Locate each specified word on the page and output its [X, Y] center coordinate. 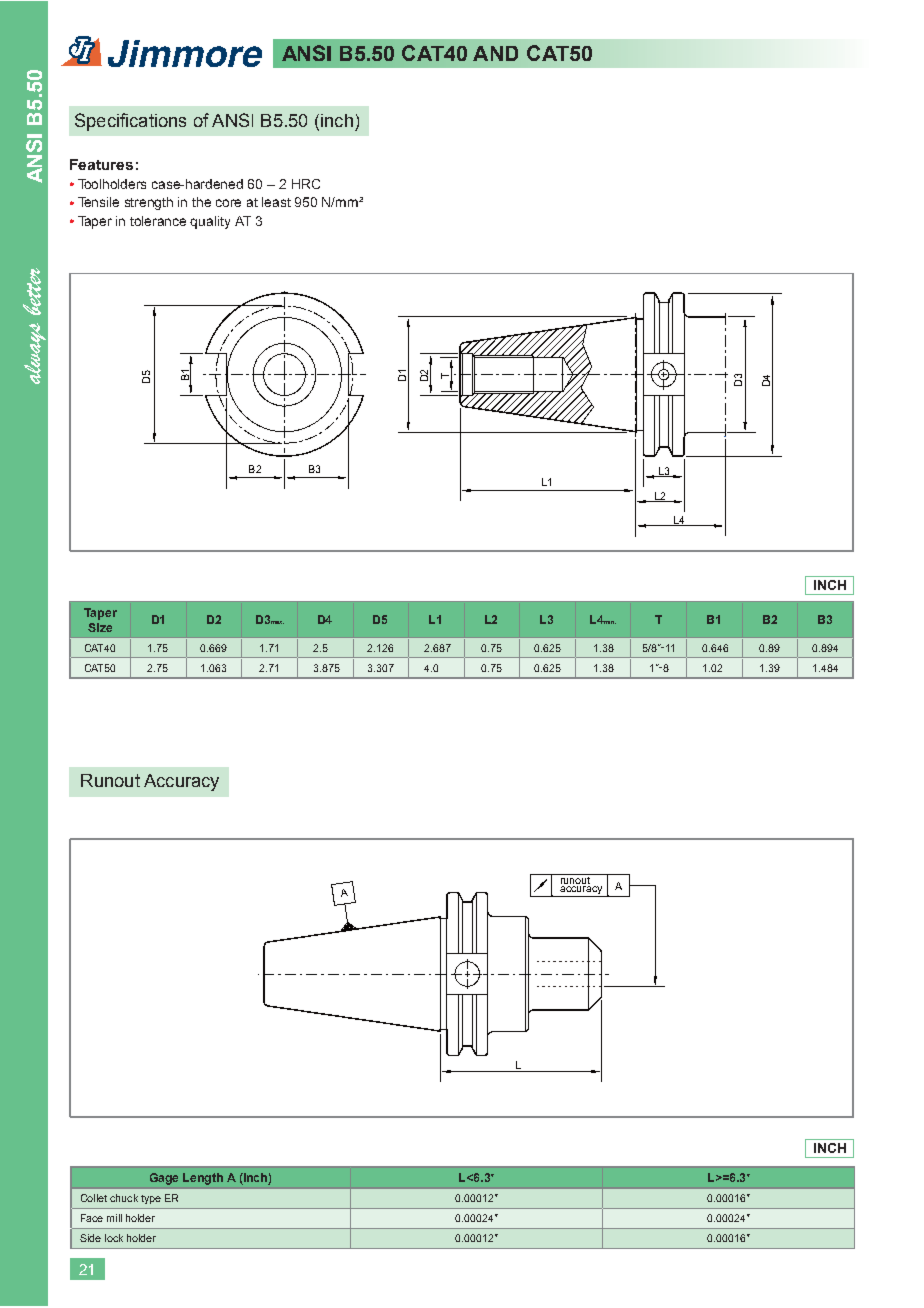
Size [100, 627]
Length [203, 1179]
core [228, 203]
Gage [164, 1179]
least [276, 202]
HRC [306, 184]
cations [158, 120]
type [151, 1199]
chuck [124, 1198]
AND [495, 53]
